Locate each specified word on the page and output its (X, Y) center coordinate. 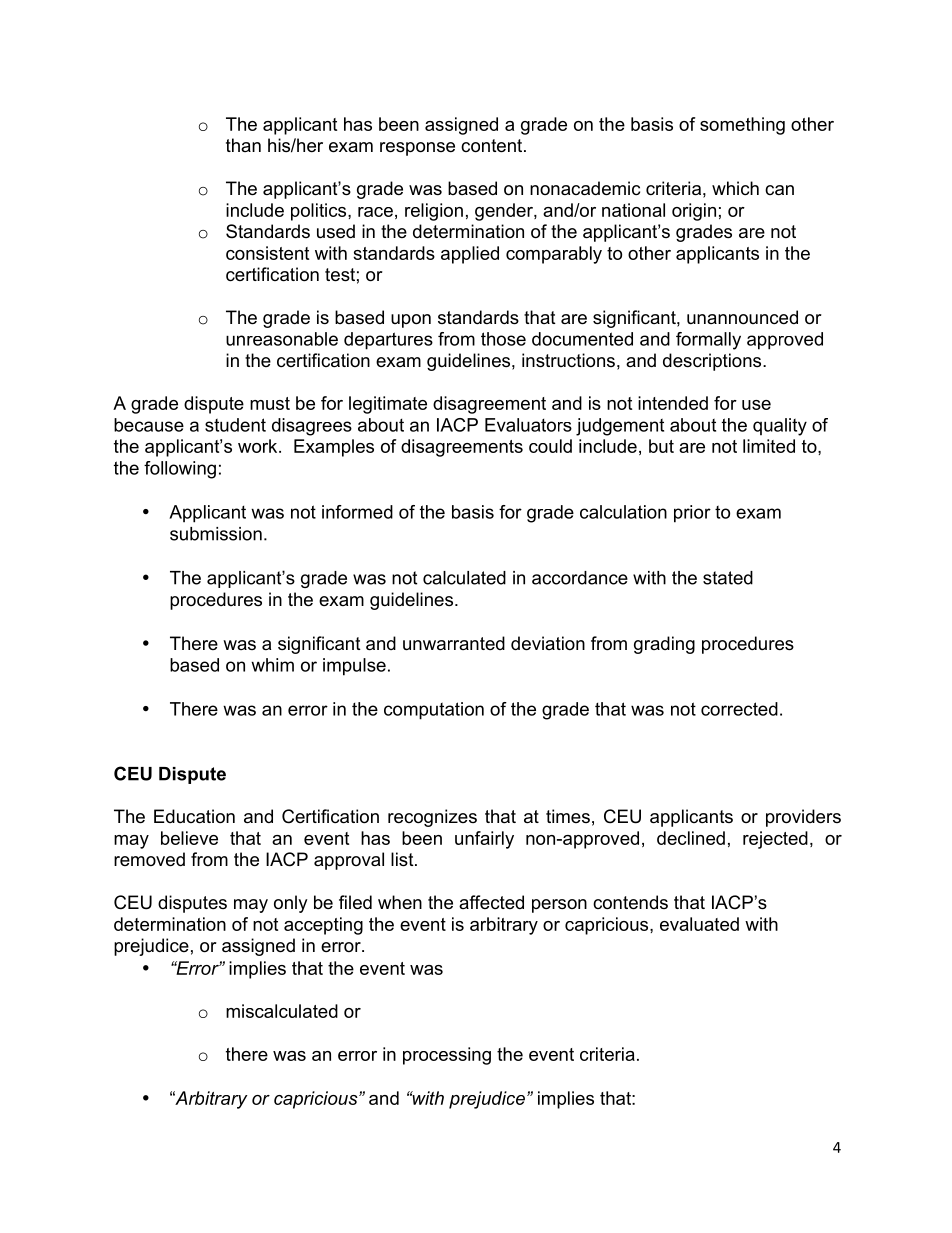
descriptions (713, 362)
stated (728, 578)
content (493, 146)
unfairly (484, 840)
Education (194, 816)
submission (216, 534)
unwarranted (454, 643)
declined (691, 838)
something (742, 126)
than (243, 145)
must (270, 403)
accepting (323, 926)
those (503, 339)
